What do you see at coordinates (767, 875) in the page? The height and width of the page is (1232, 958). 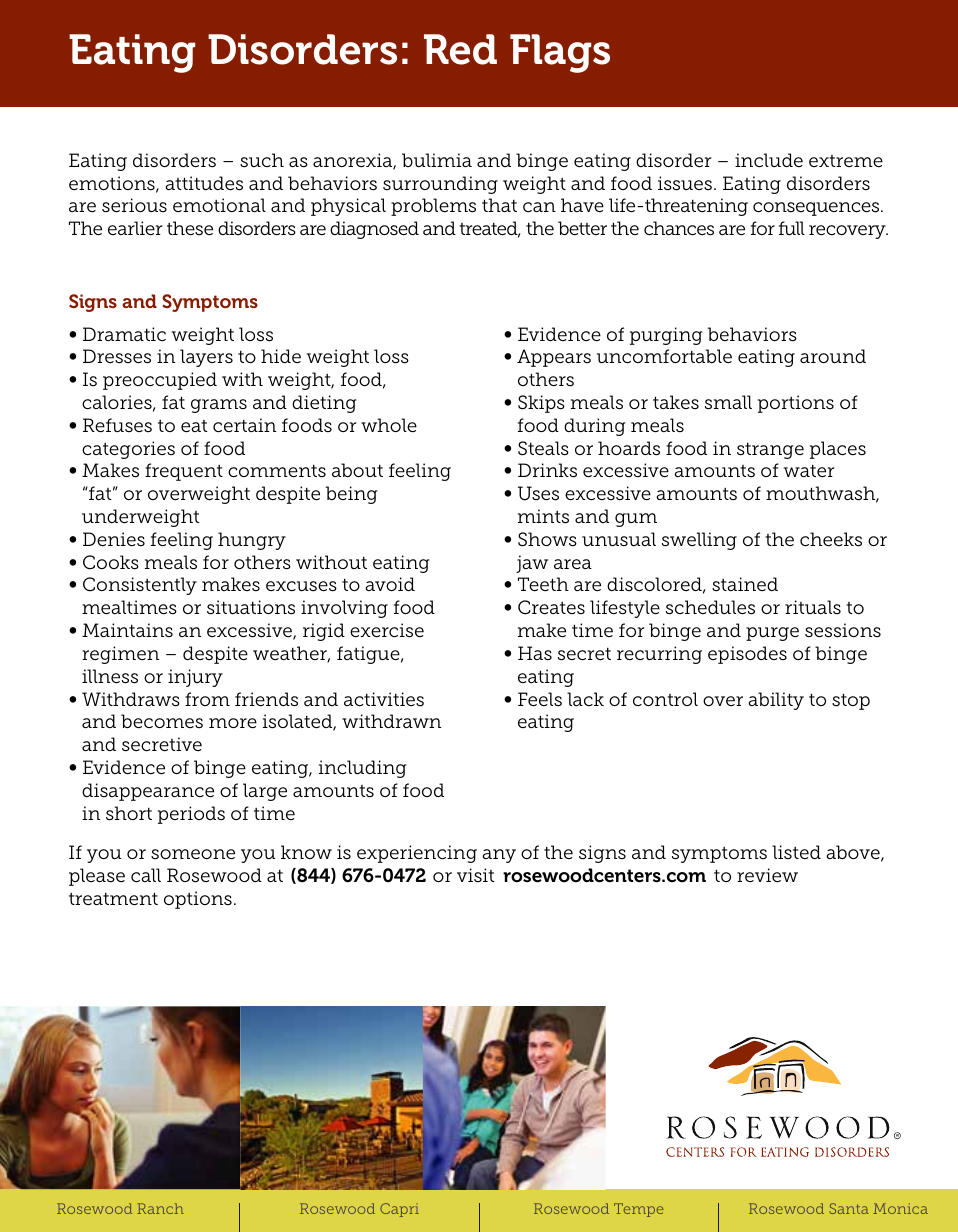 I see `review` at bounding box center [767, 875].
